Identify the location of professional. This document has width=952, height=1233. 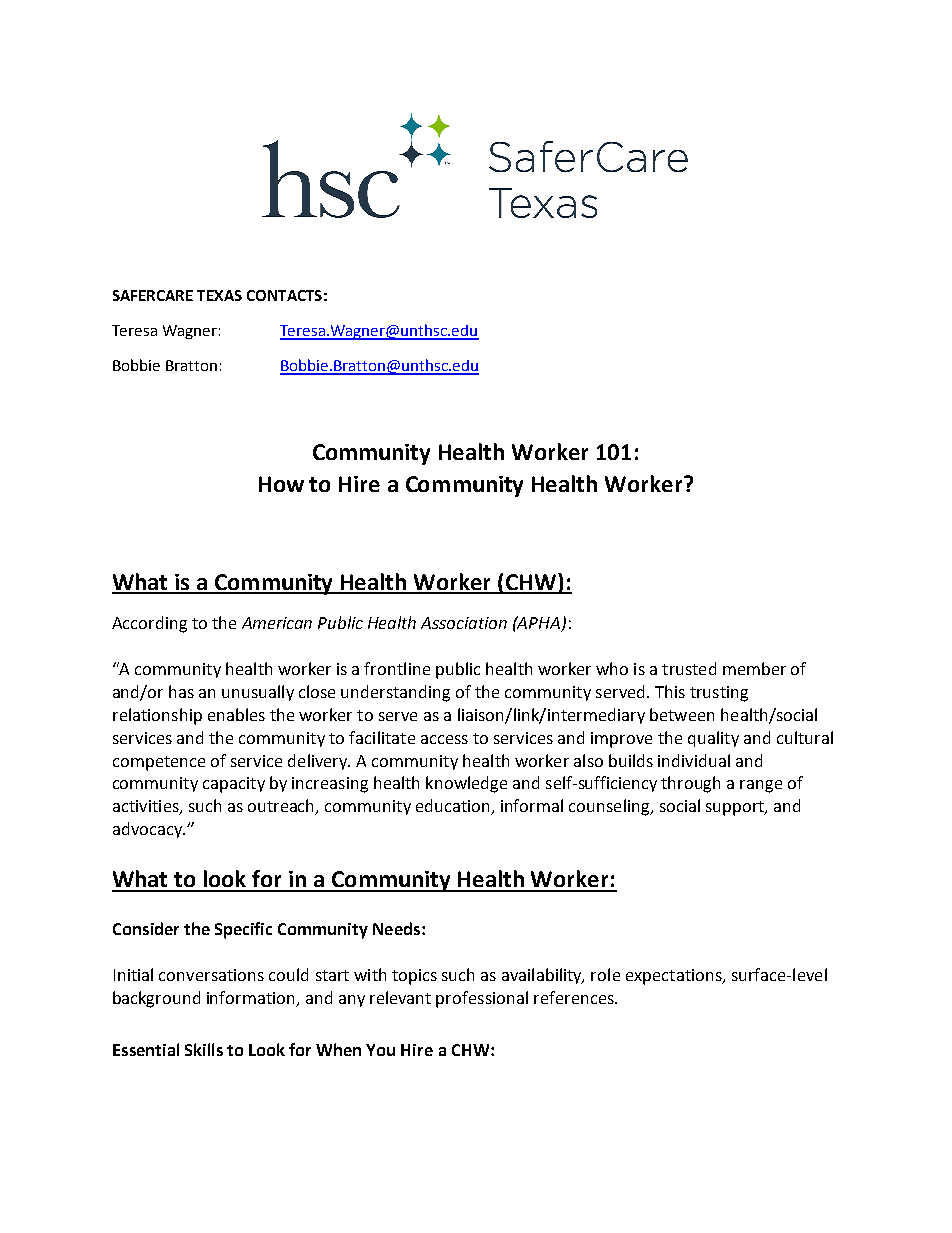
(482, 999).
